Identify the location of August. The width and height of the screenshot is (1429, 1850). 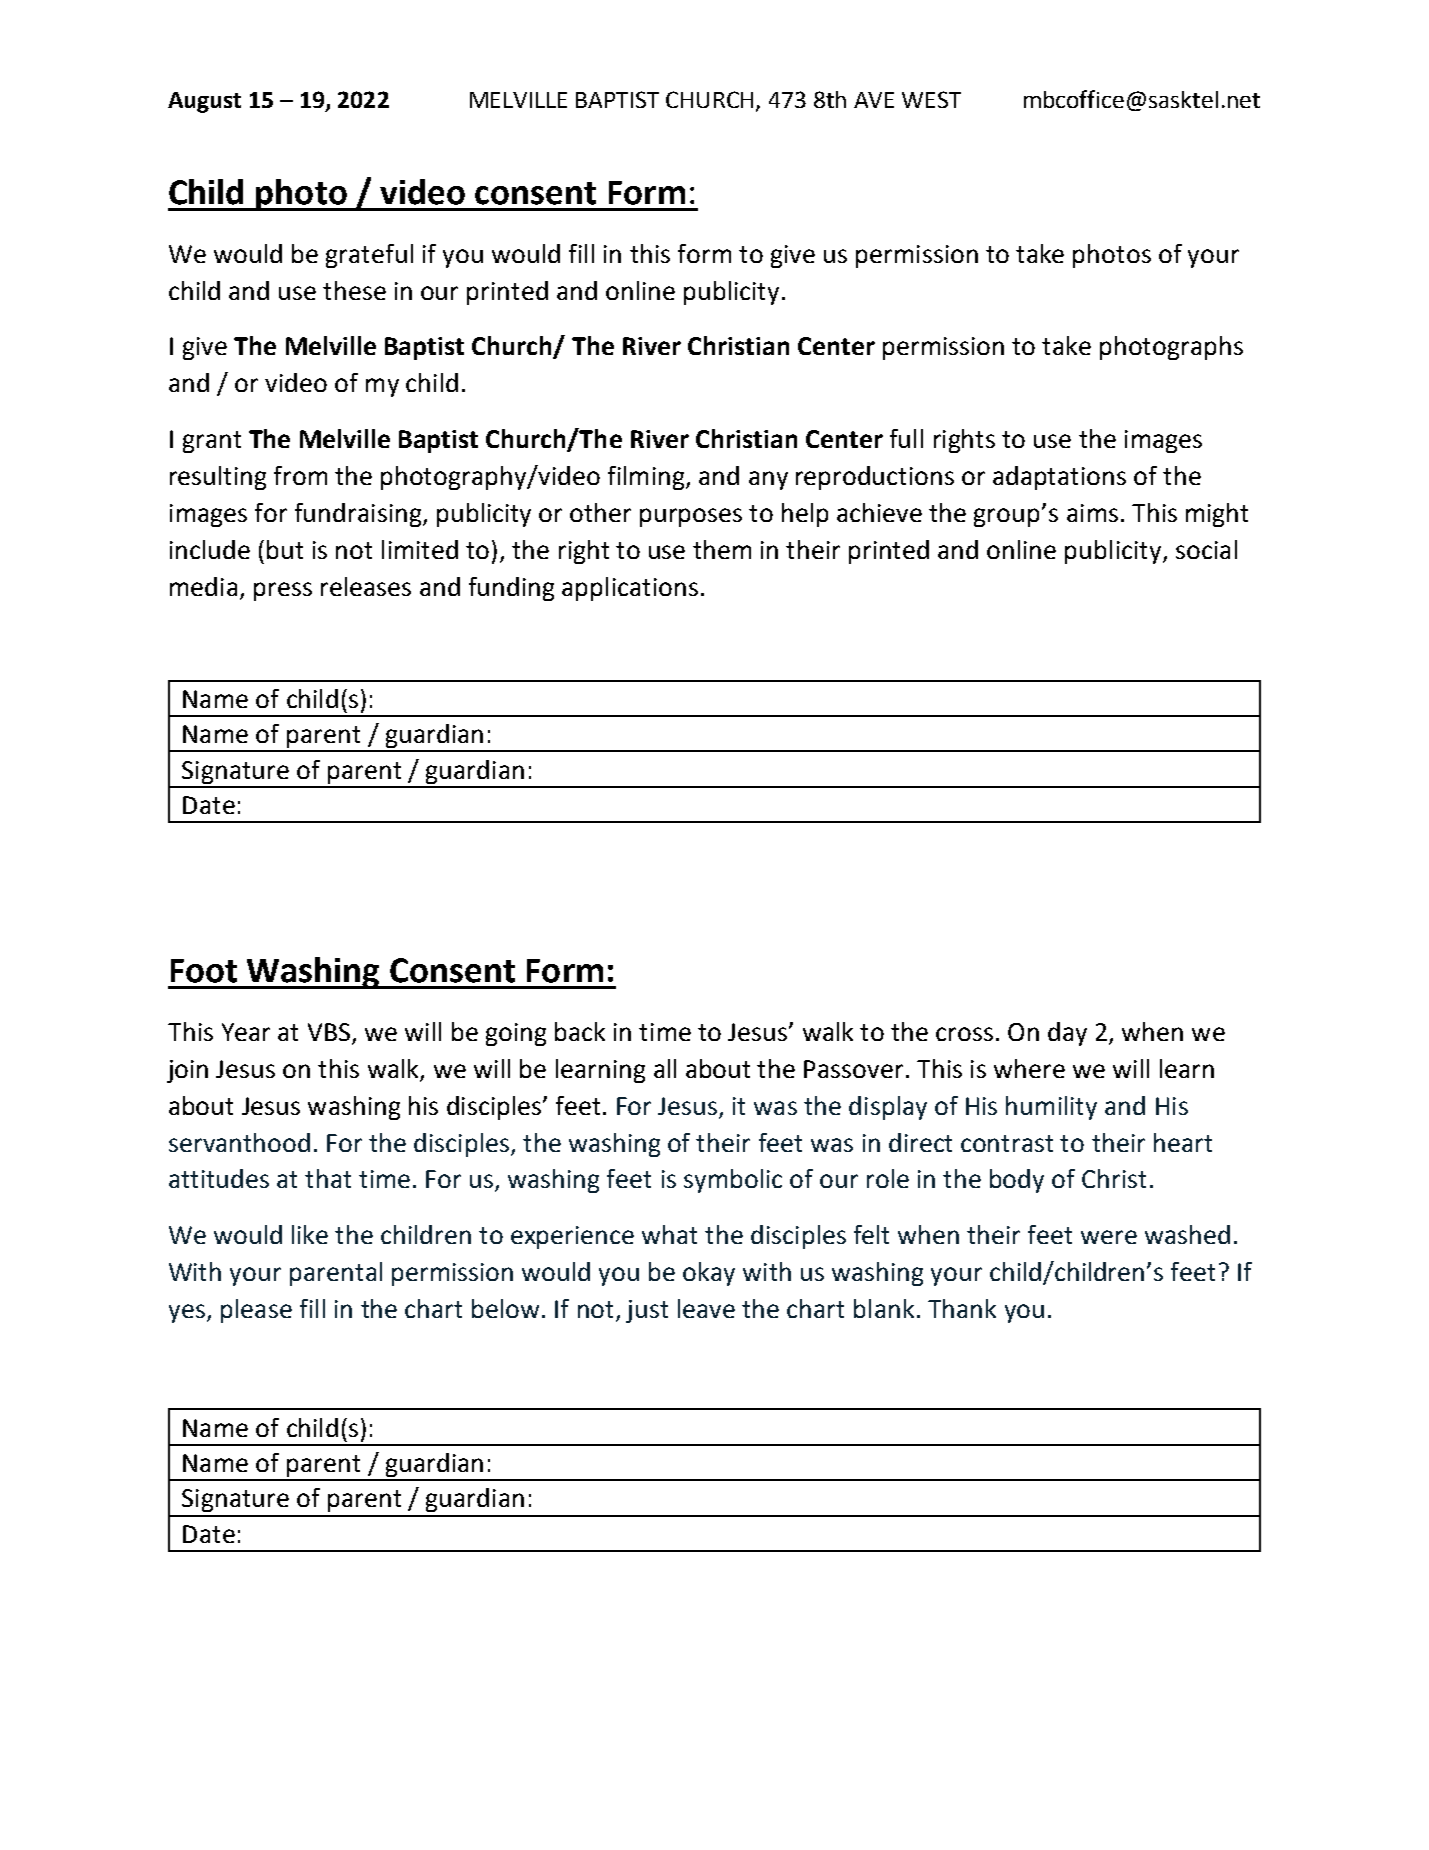
(204, 102).
